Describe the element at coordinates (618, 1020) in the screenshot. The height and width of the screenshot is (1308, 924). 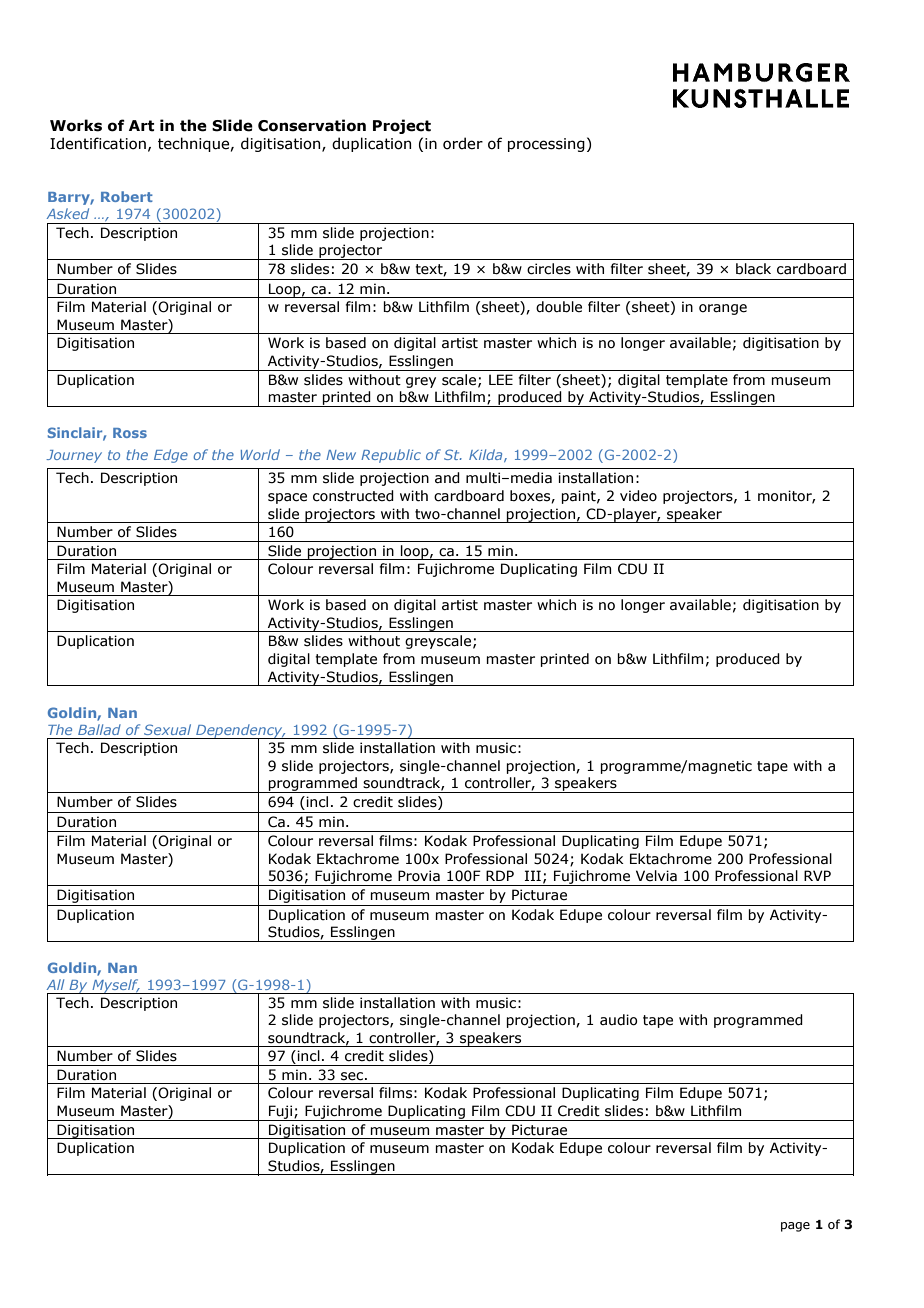
I see `audio` at that location.
